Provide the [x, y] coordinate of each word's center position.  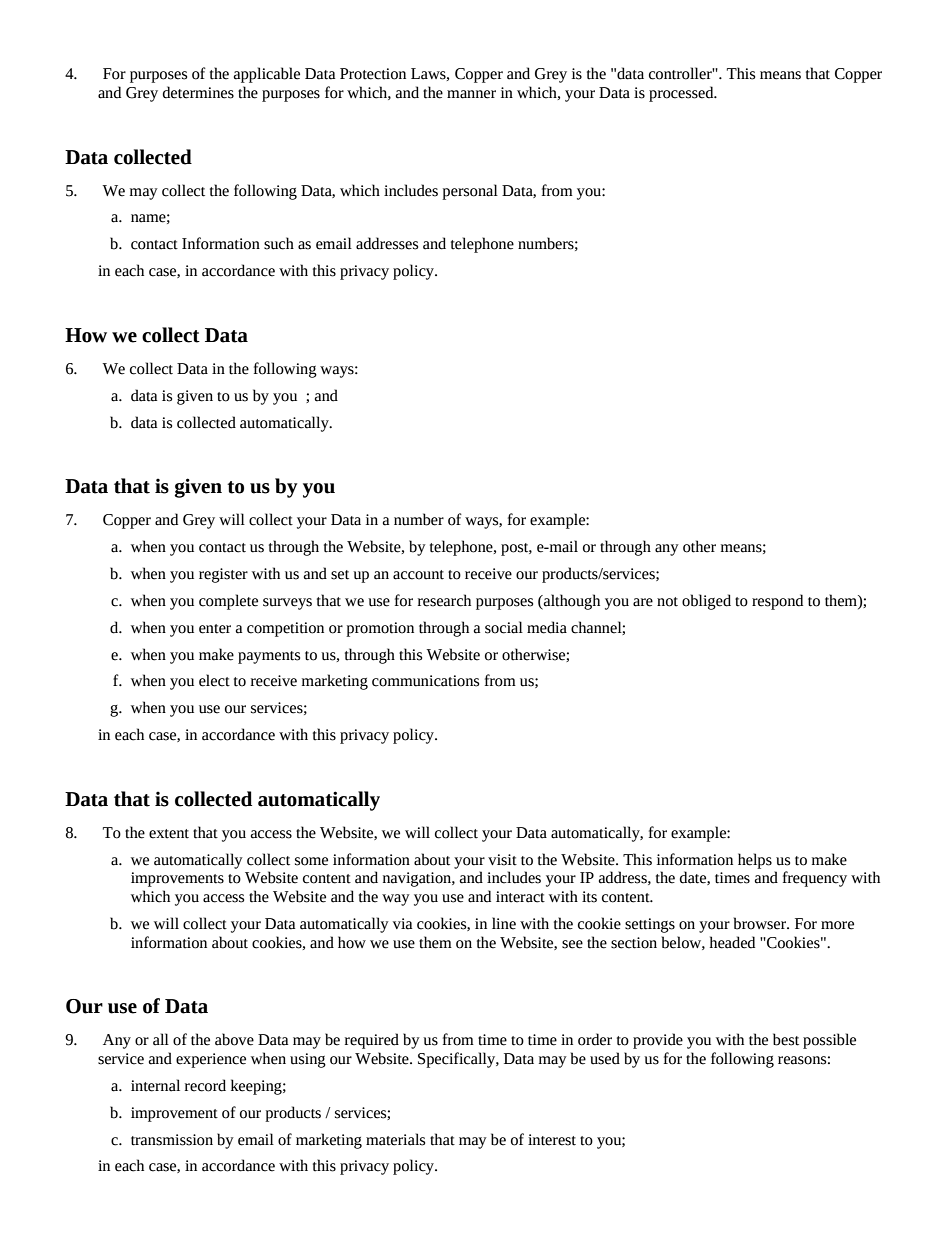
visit [502, 860]
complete [228, 602]
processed [682, 94]
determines [198, 92]
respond [777, 602]
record [205, 1085]
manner [471, 94]
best [786, 1039]
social [504, 627]
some [311, 861]
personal [470, 192]
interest [552, 1140]
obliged [706, 602]
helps [755, 861]
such [279, 243]
